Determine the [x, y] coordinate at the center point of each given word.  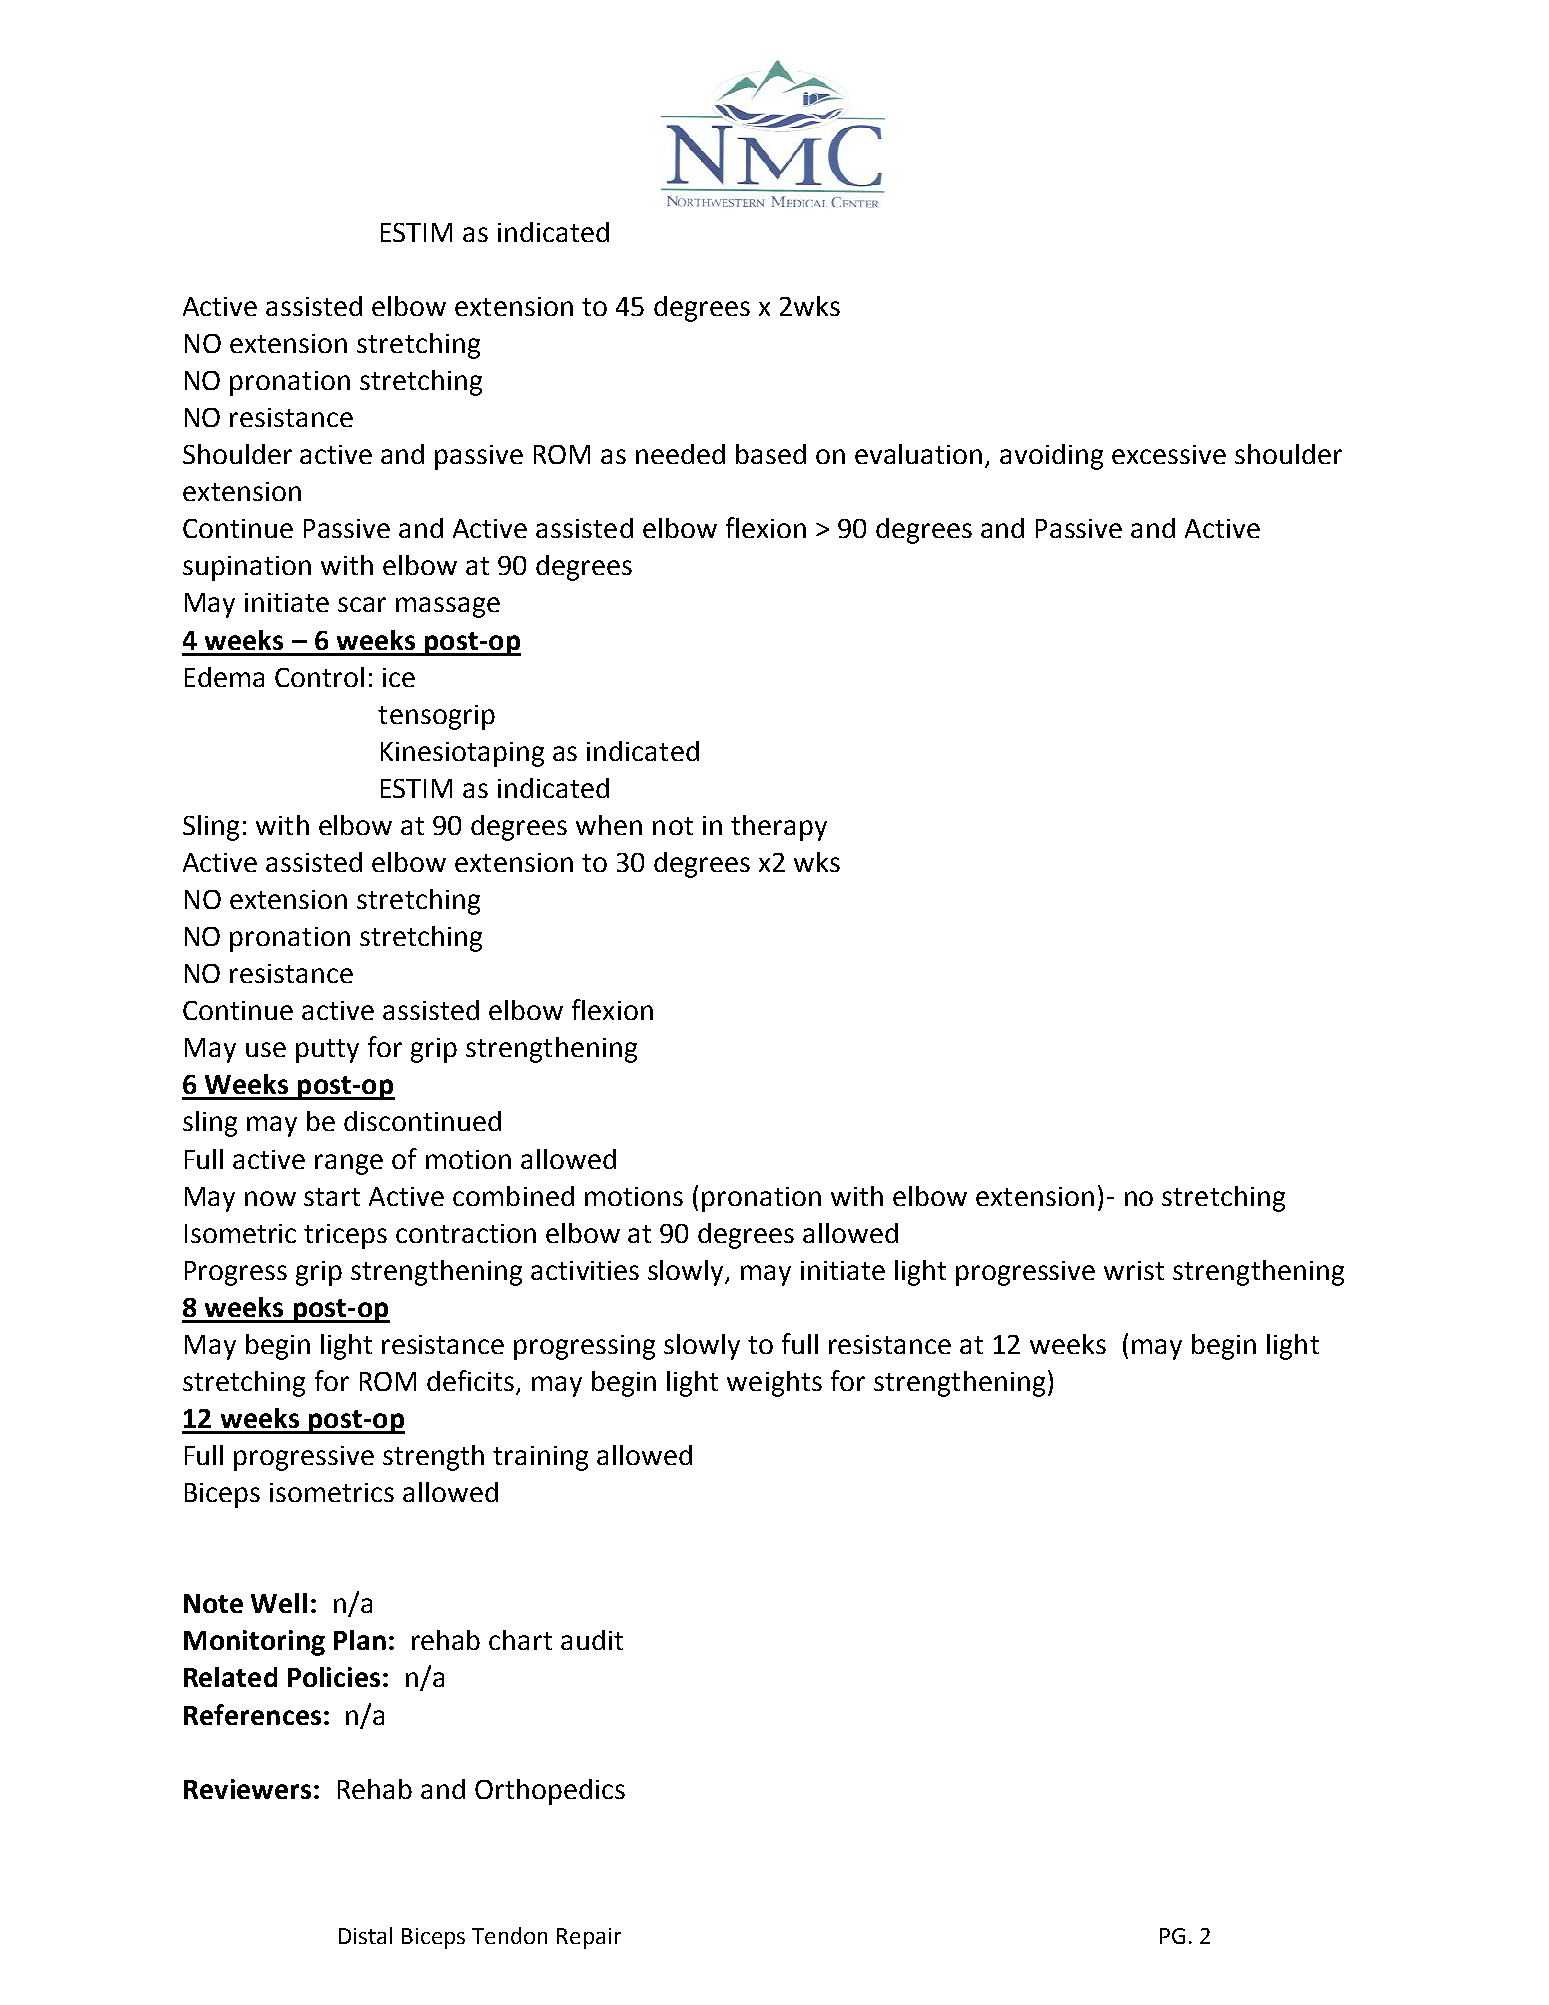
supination [247, 568]
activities [585, 1270]
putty [327, 1051]
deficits [472, 1382]
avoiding [1051, 457]
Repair [589, 1938]
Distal [365, 1935]
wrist [1134, 1270]
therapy [779, 828]
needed [680, 454]
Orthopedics [550, 1792]
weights [774, 1384]
